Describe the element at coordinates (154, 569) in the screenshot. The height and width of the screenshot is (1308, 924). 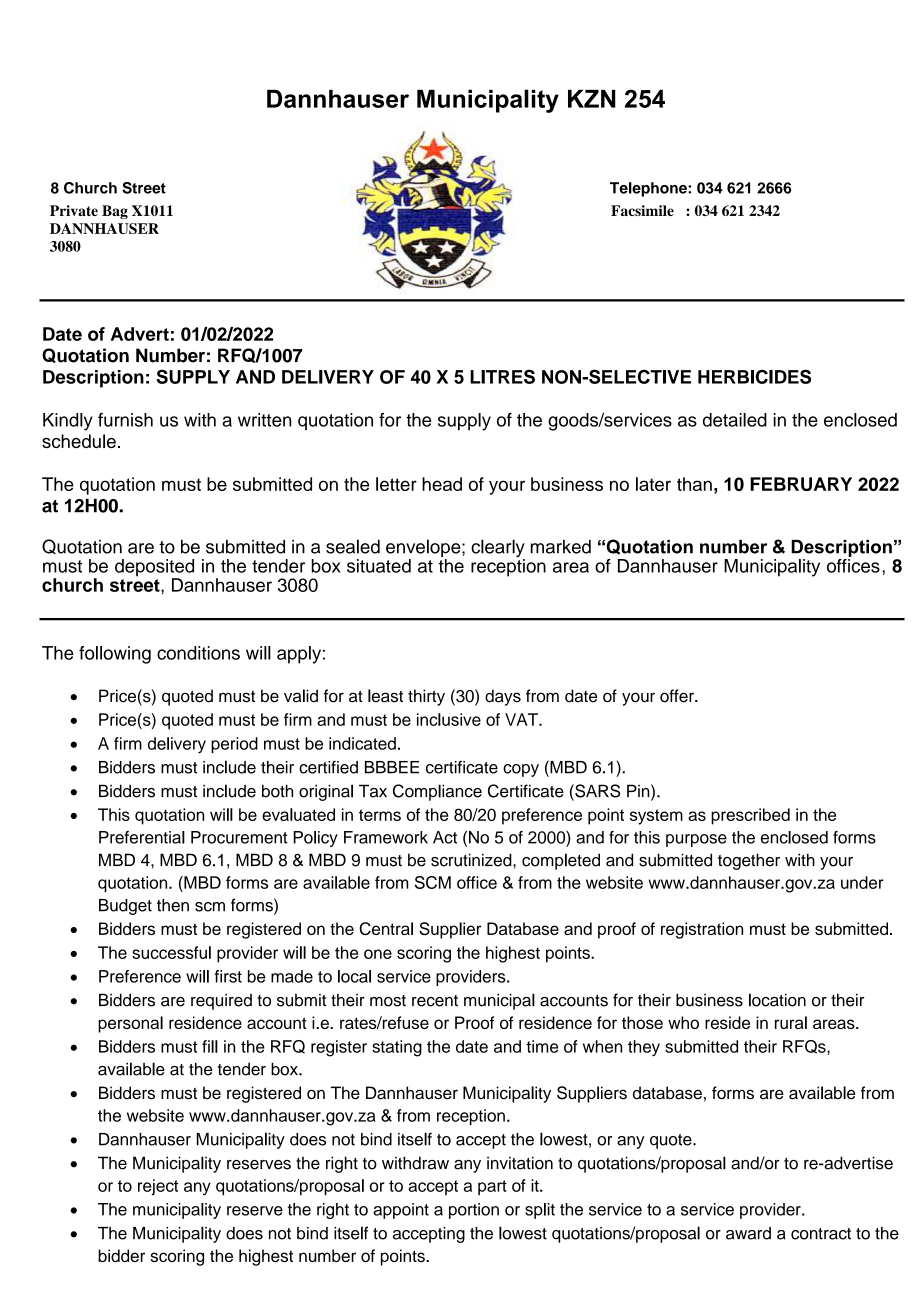
I see `deposited` at that location.
